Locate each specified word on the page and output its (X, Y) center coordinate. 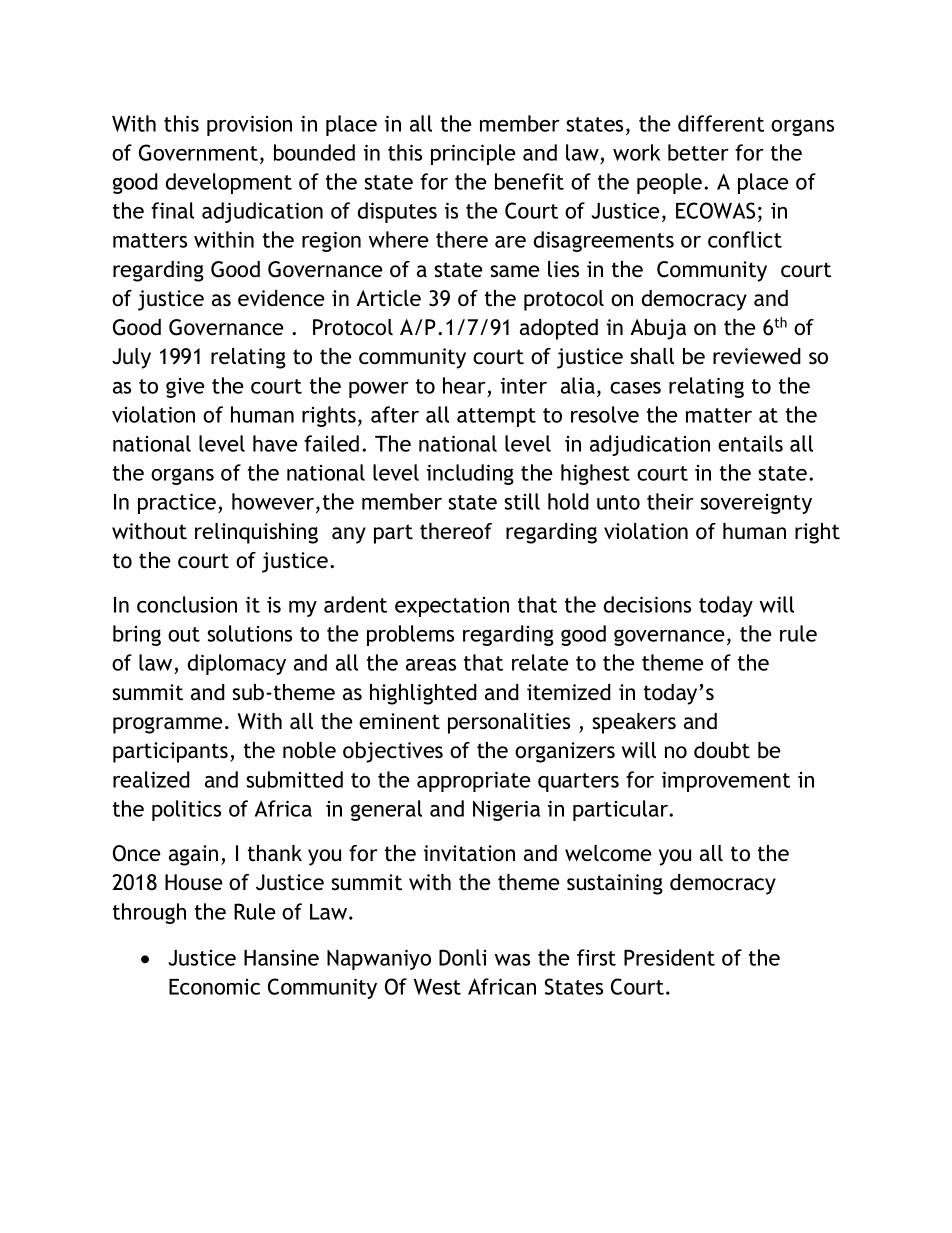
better (698, 152)
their (670, 501)
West (437, 987)
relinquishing (256, 533)
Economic (214, 987)
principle (473, 154)
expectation (452, 607)
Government (198, 152)
